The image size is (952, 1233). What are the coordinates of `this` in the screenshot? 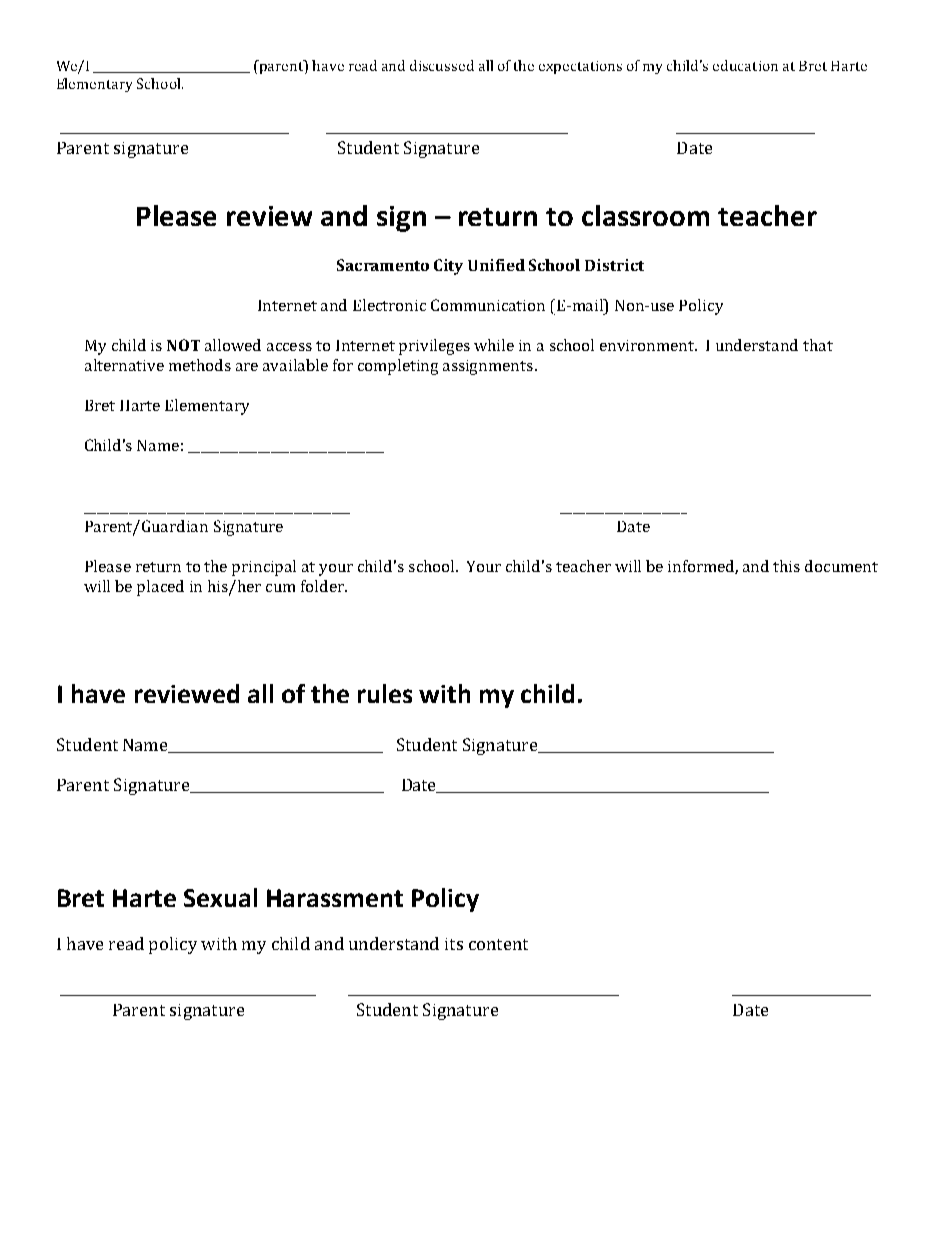 It's located at (786, 566).
